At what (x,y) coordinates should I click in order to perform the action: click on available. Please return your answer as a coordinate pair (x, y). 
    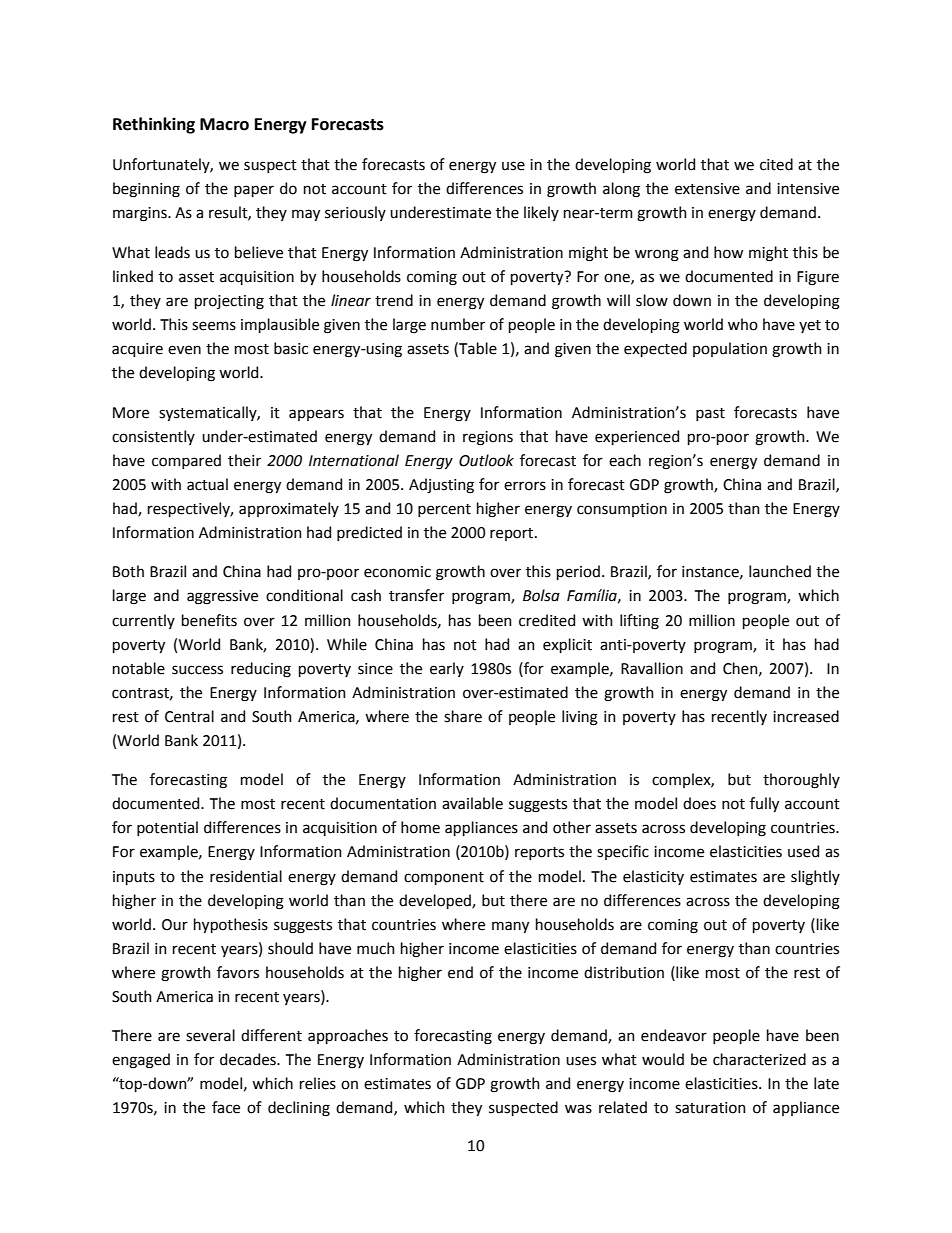
    Looking at the image, I should click on (472, 803).
